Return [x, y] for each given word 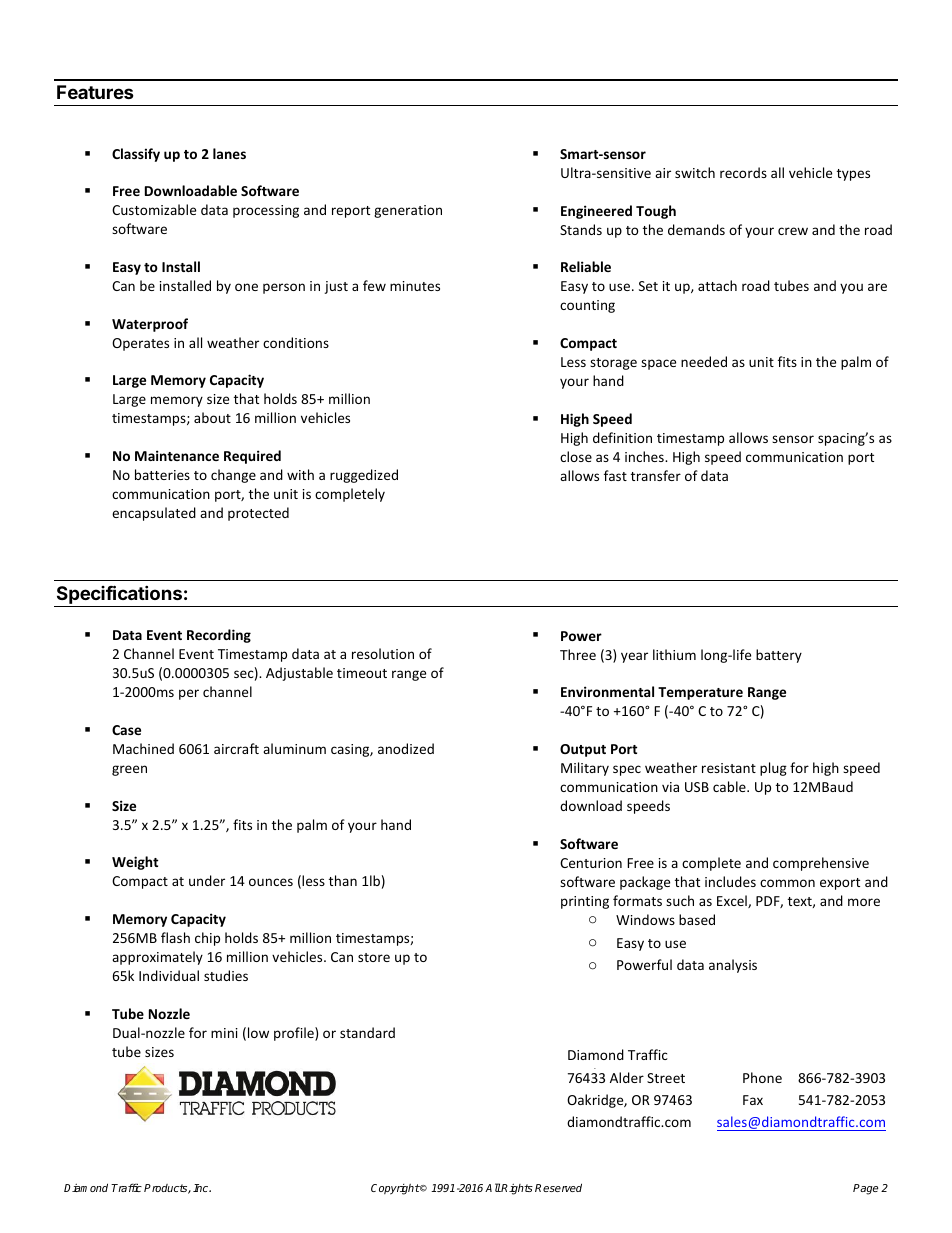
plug [773, 769]
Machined [143, 748]
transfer [656, 475]
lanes [229, 153]
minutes [415, 286]
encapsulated [154, 514]
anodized [406, 748]
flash [175, 937]
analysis [733, 966]
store [374, 957]
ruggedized [364, 476]
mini [224, 1033]
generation [408, 211]
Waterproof [150, 325]
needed [704, 361]
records [743, 172]
